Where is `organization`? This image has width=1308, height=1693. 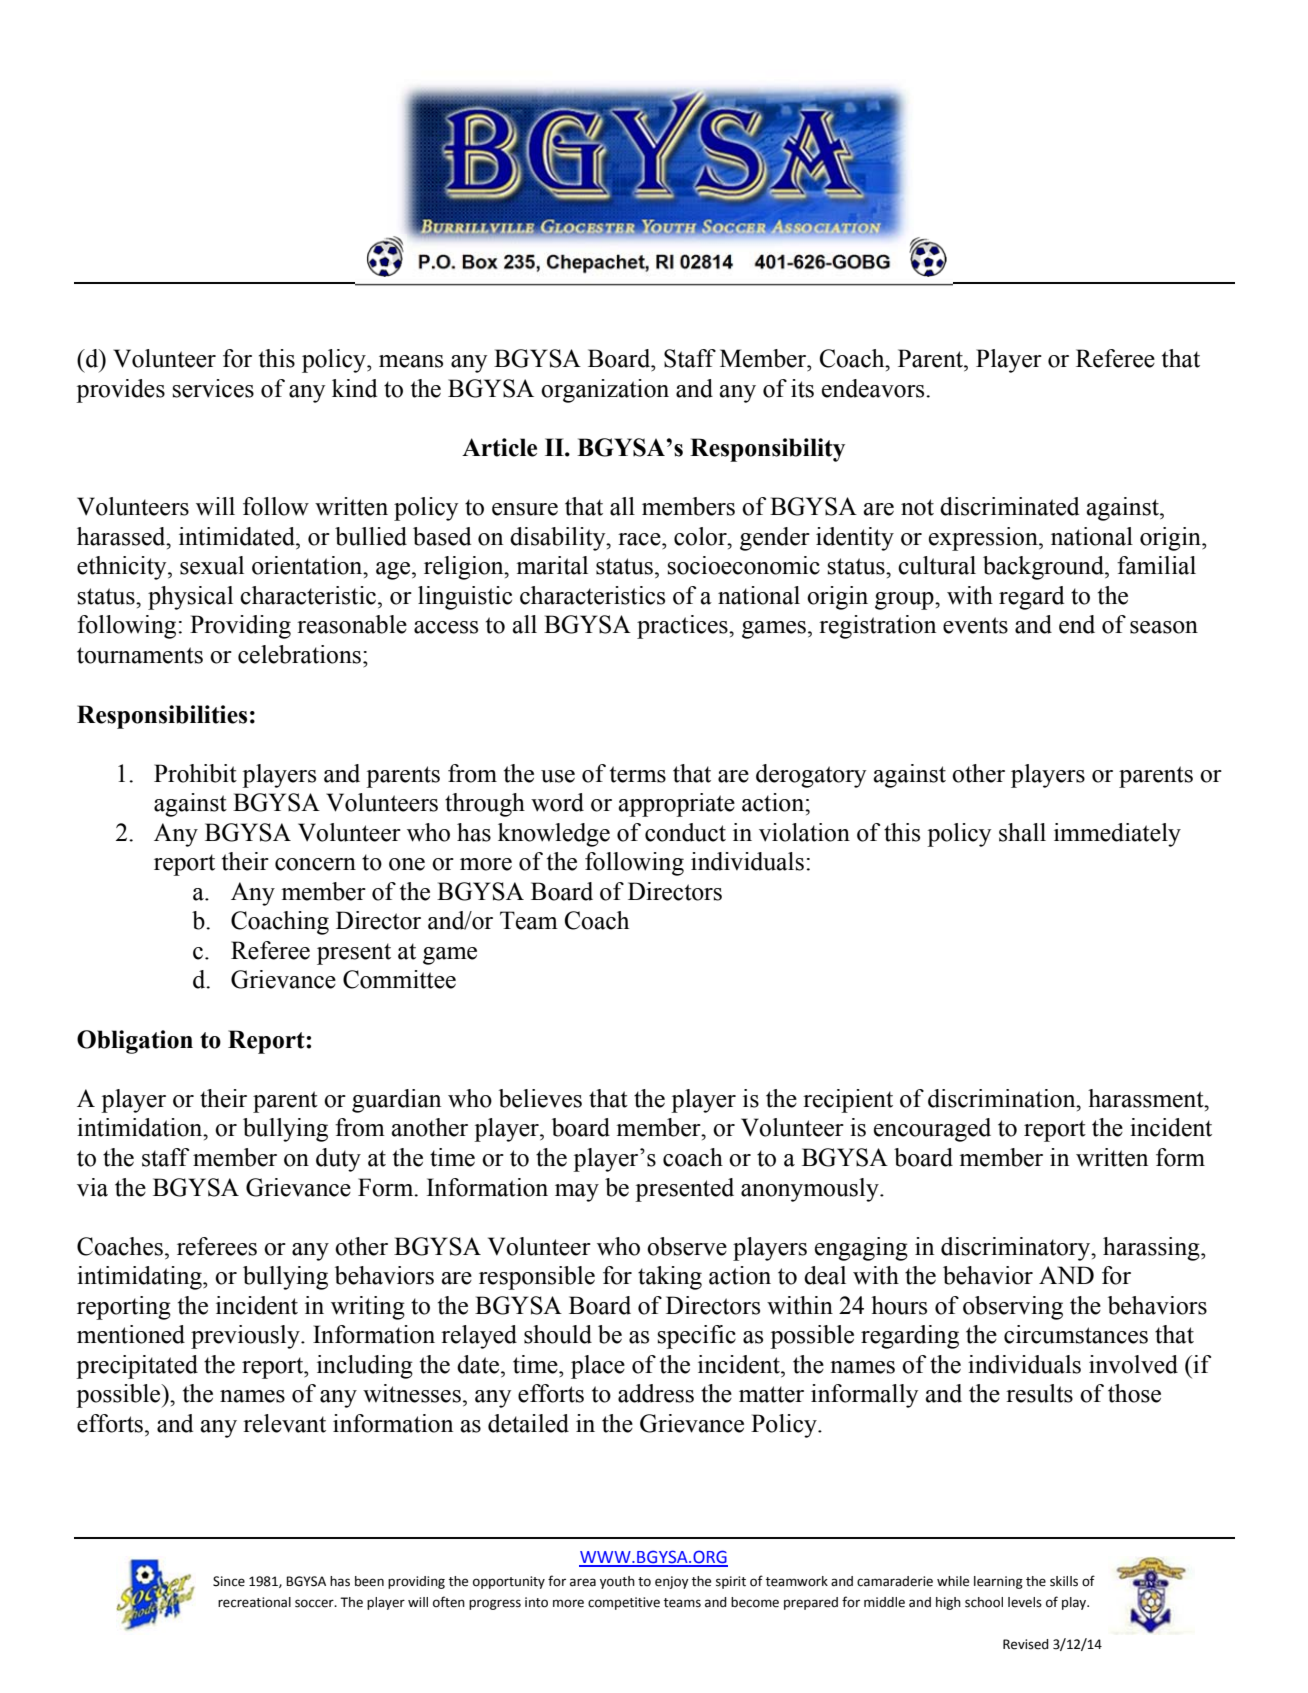 organization is located at coordinates (605, 391).
